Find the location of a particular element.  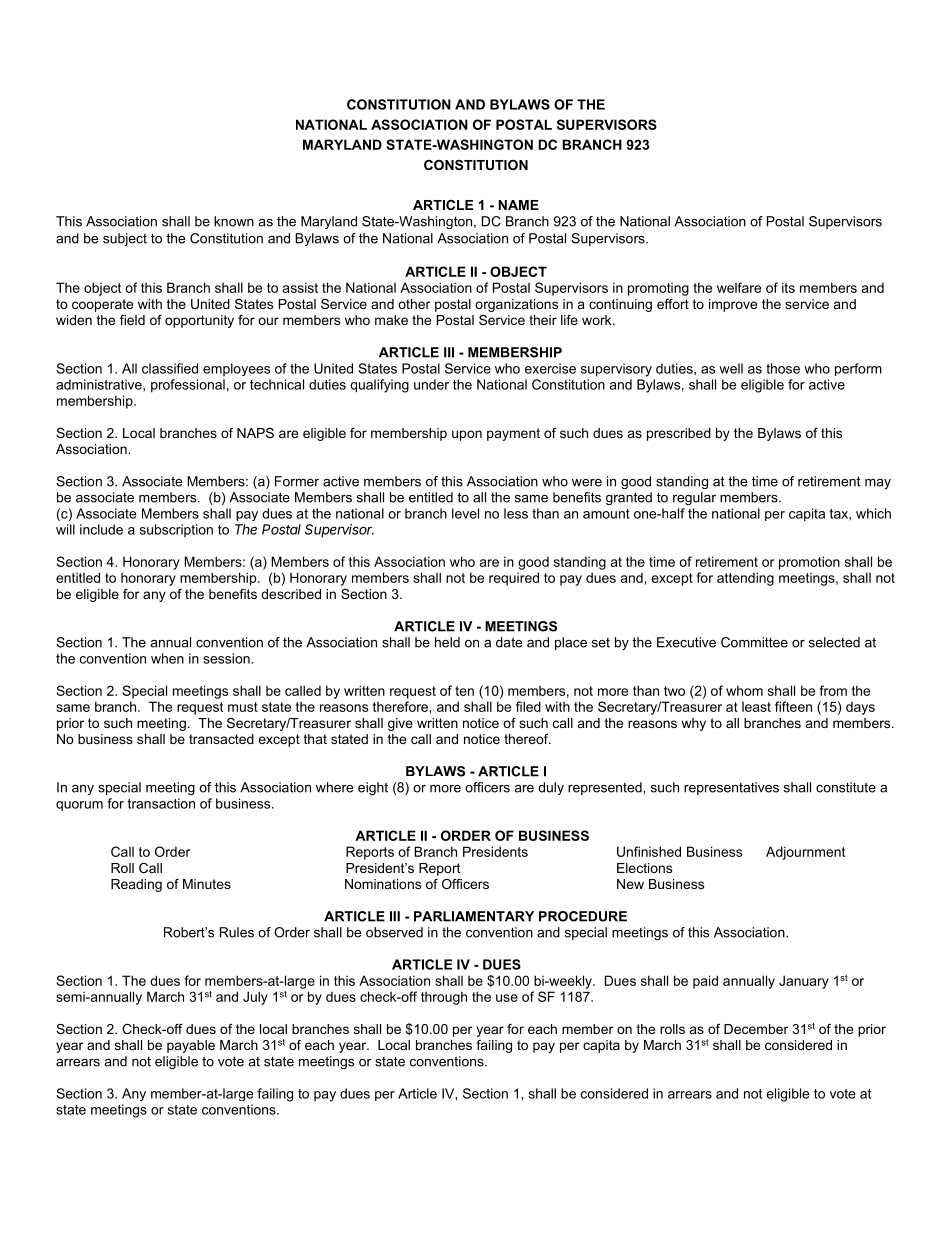

NAME is located at coordinates (518, 205).
